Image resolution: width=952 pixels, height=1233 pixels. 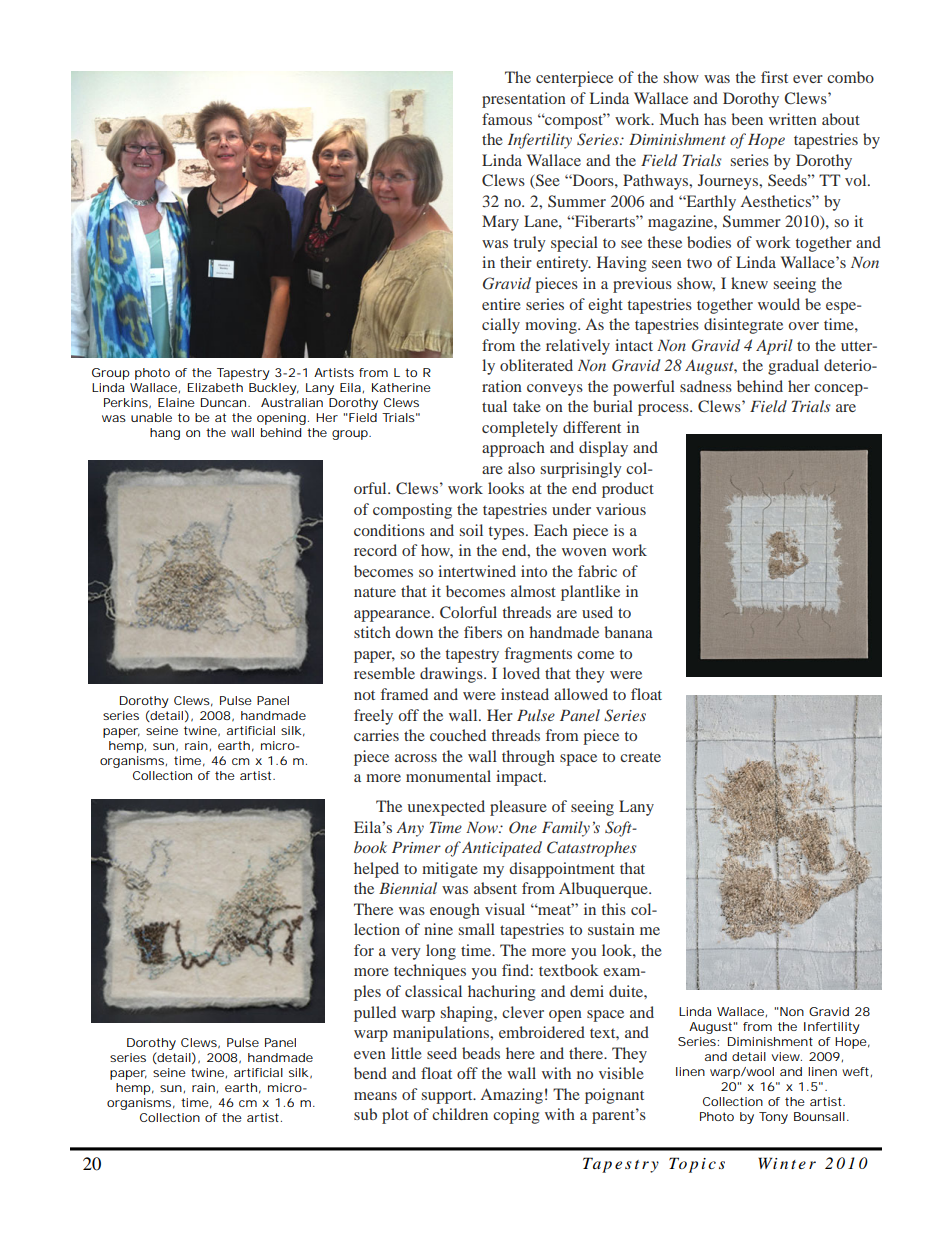 I want to click on almost, so click(x=533, y=591).
